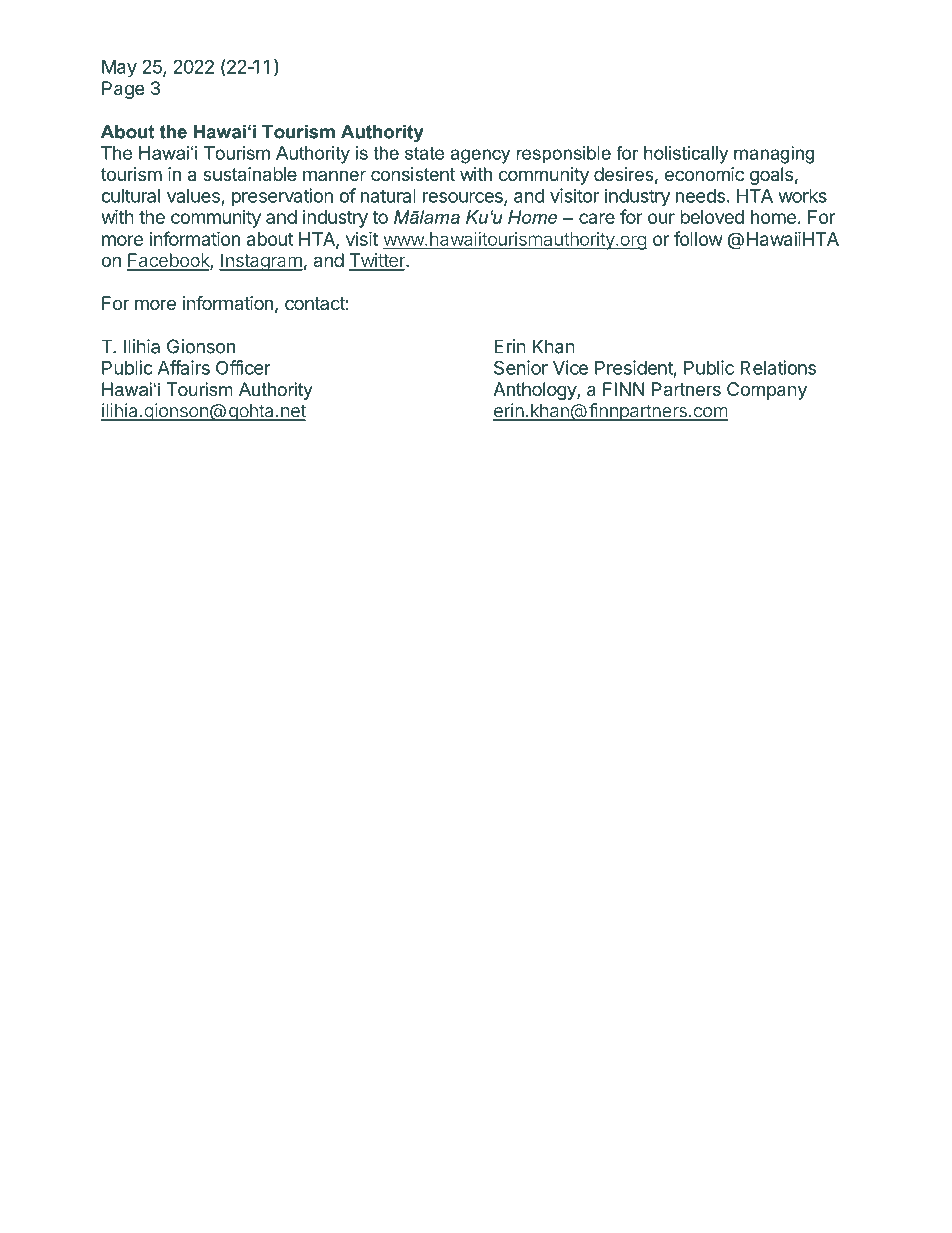  I want to click on Instagram, so click(261, 262).
